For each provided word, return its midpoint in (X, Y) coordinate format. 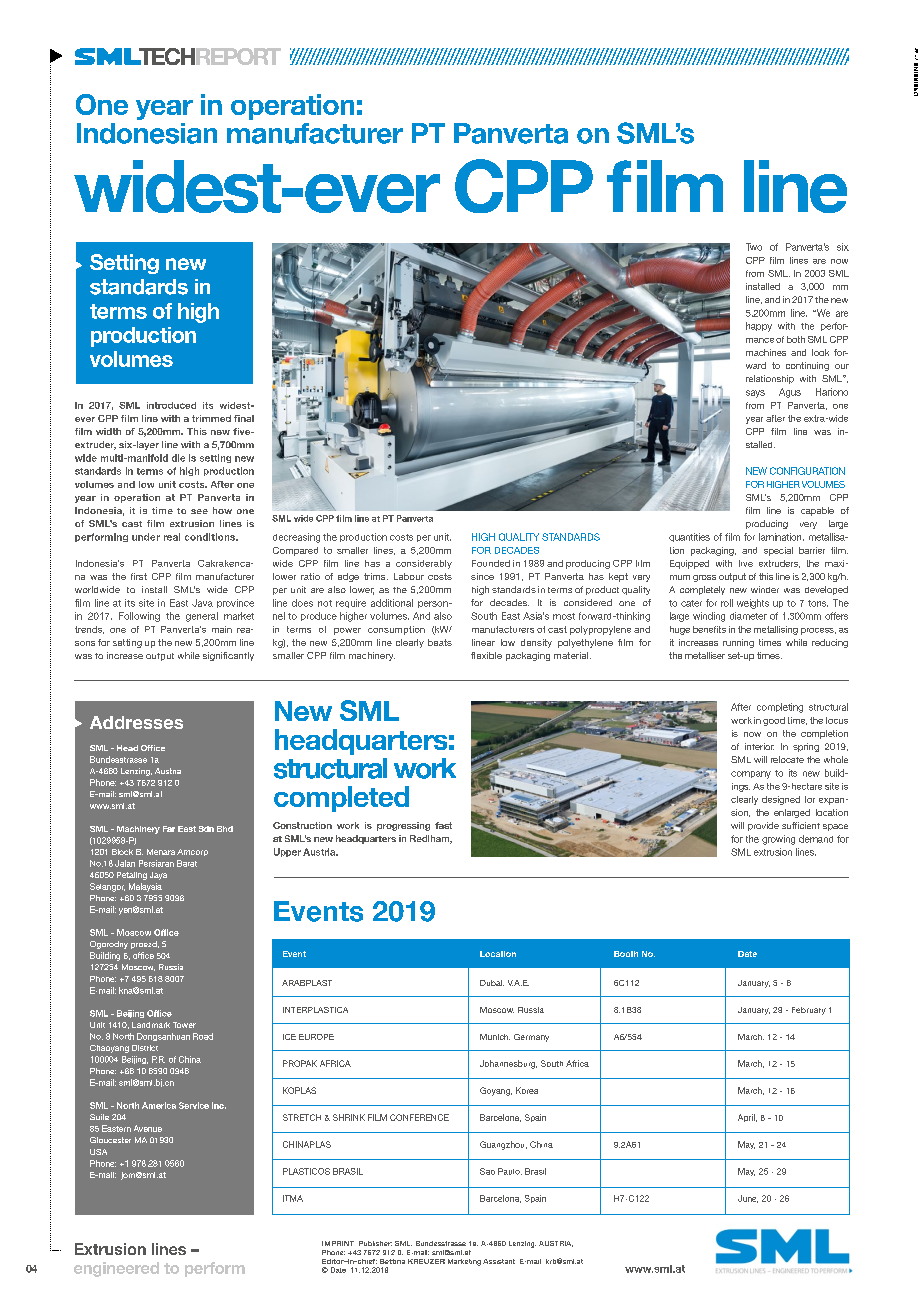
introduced (171, 405)
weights (753, 604)
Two (754, 247)
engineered (116, 1269)
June (748, 1199)
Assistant (499, 1261)
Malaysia (145, 887)
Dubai (492, 983)
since (482, 576)
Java (202, 603)
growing (778, 840)
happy (759, 327)
